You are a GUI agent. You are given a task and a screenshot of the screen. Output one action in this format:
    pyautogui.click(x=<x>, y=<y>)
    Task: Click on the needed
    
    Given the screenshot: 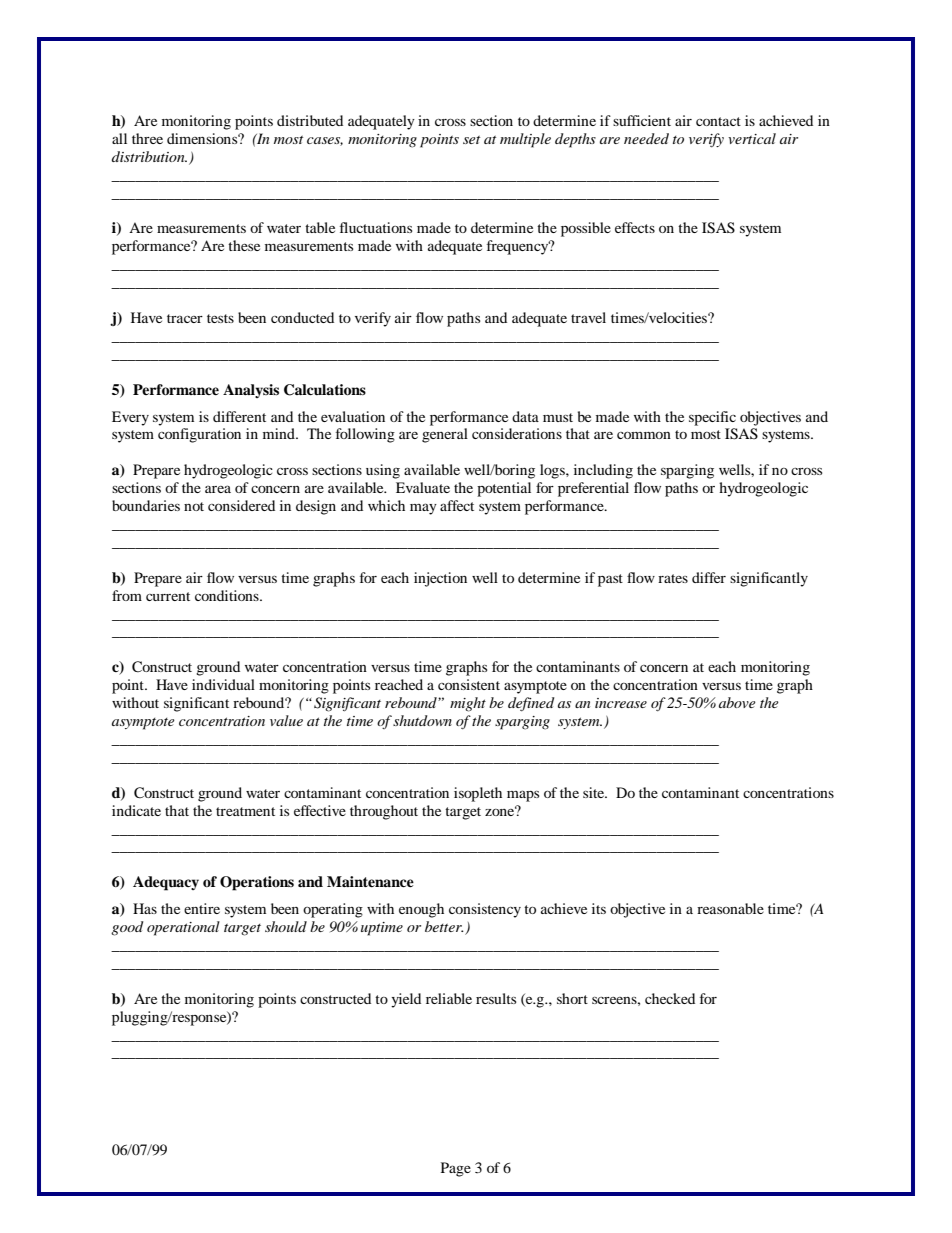 What is the action you would take?
    pyautogui.click(x=646, y=138)
